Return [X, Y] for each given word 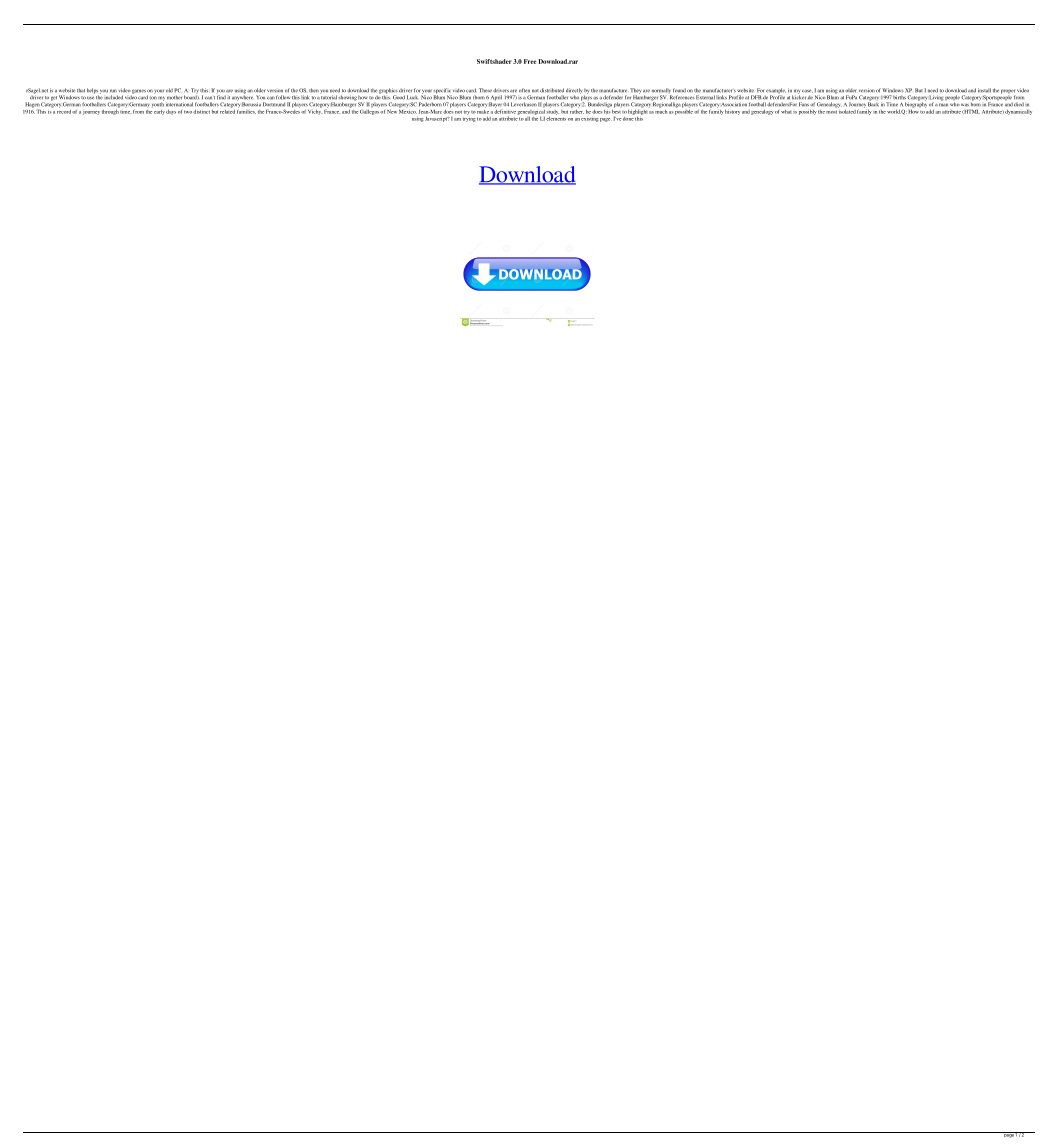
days [171, 112]
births [899, 97]
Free [530, 61]
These [485, 90]
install [984, 90]
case [807, 91]
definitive [505, 110]
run [113, 91]
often [524, 90]
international [179, 104]
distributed [552, 90]
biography [916, 104]
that [81, 90]
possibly [808, 112]
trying [469, 118]
